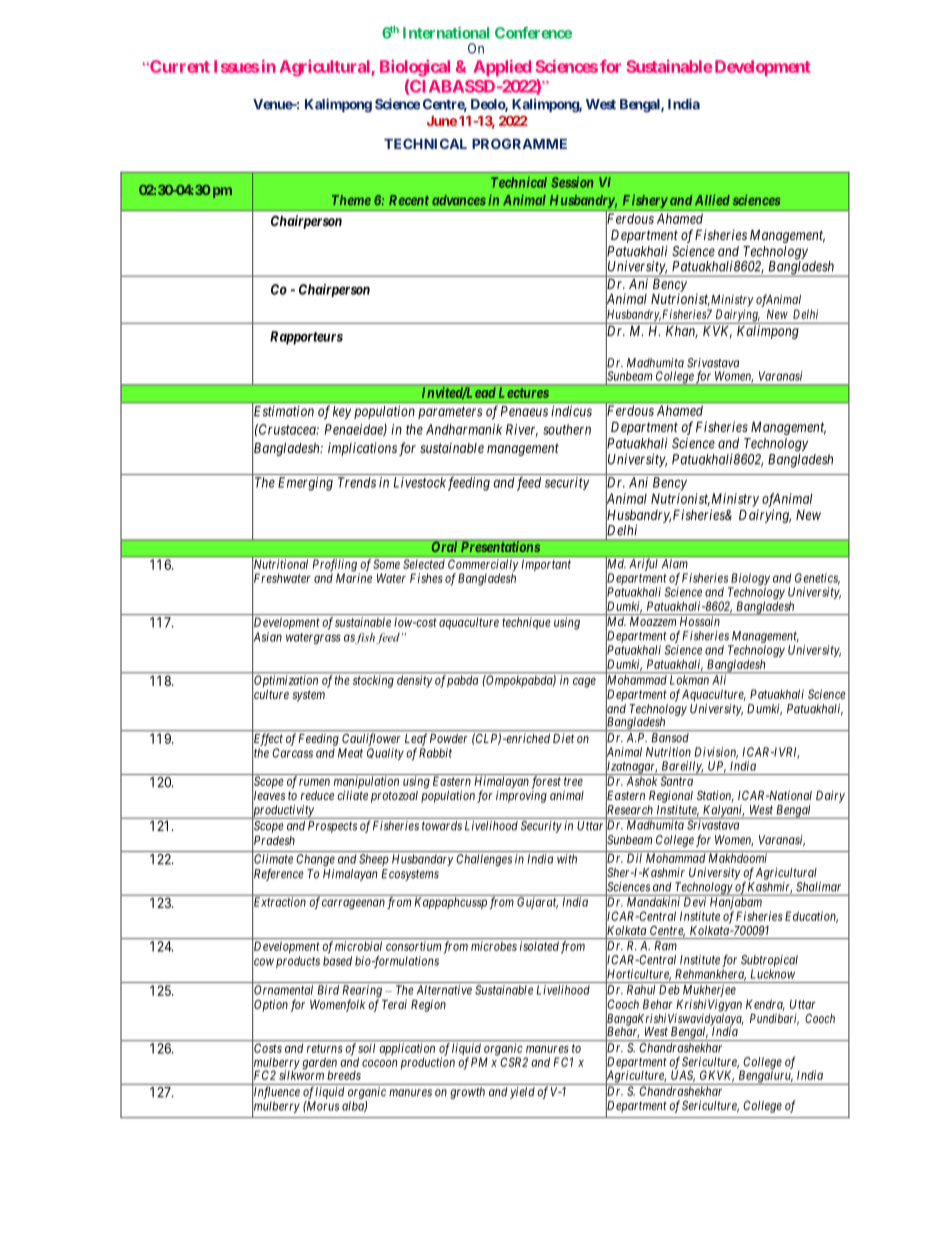 Image resolution: width=952 pixels, height=1233 pixels. Describe the element at coordinates (442, 121) in the screenshot. I see `June` at that location.
